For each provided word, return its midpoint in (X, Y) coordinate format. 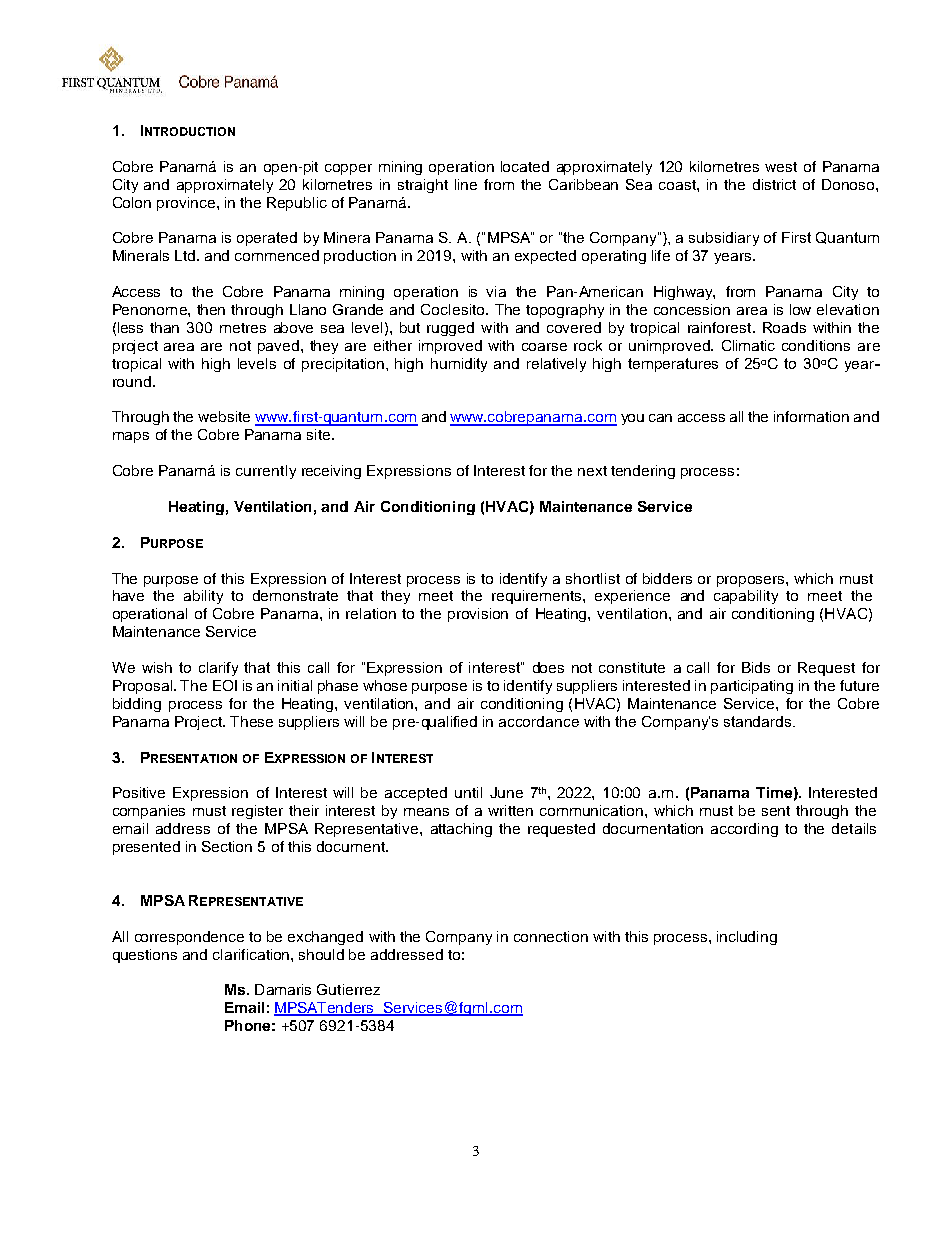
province (186, 204)
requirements (538, 597)
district (774, 184)
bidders (667, 578)
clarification (252, 954)
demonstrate (295, 595)
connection (551, 936)
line (466, 184)
